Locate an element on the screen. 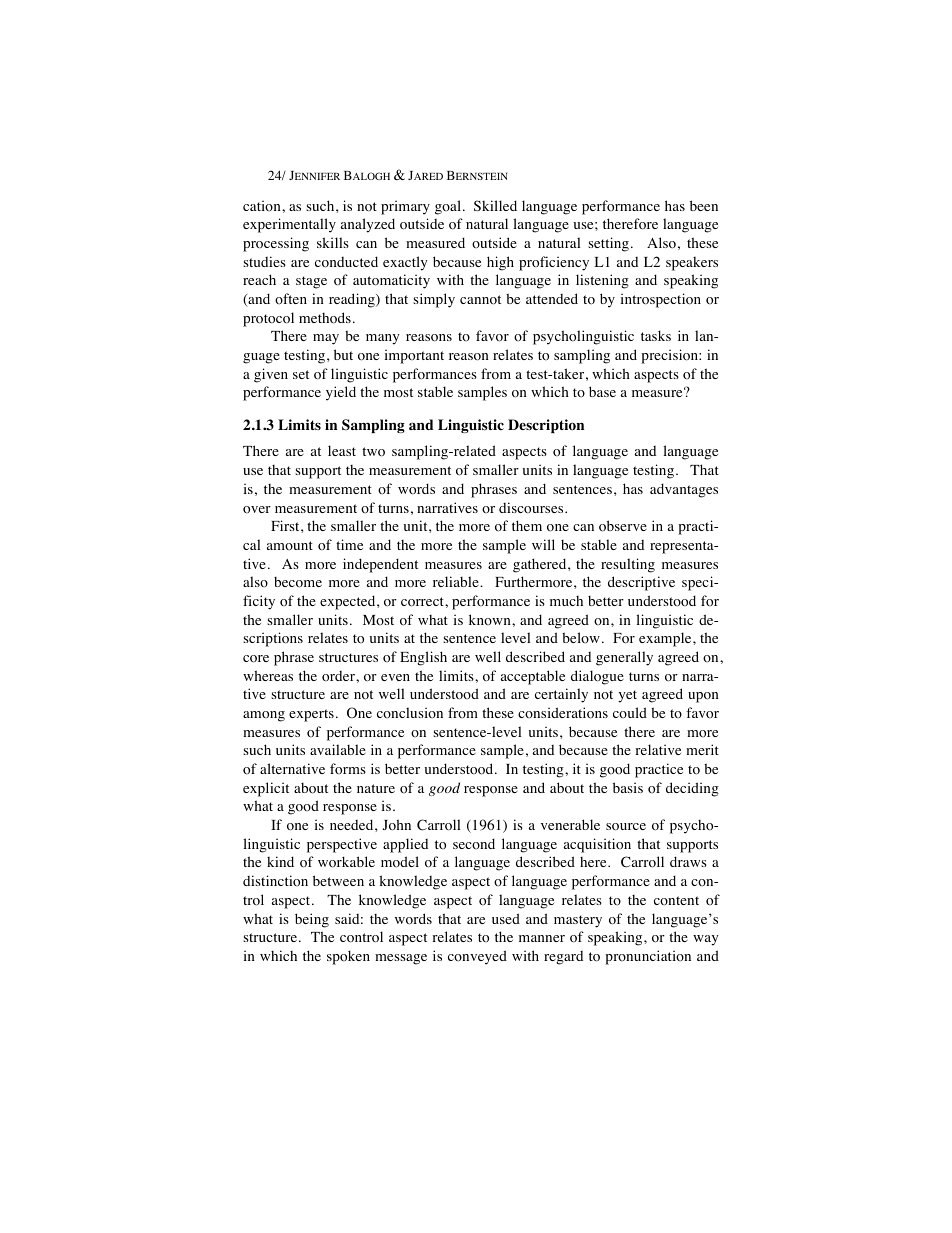 This screenshot has height=1233, width=952. experimentally is located at coordinates (289, 225).
